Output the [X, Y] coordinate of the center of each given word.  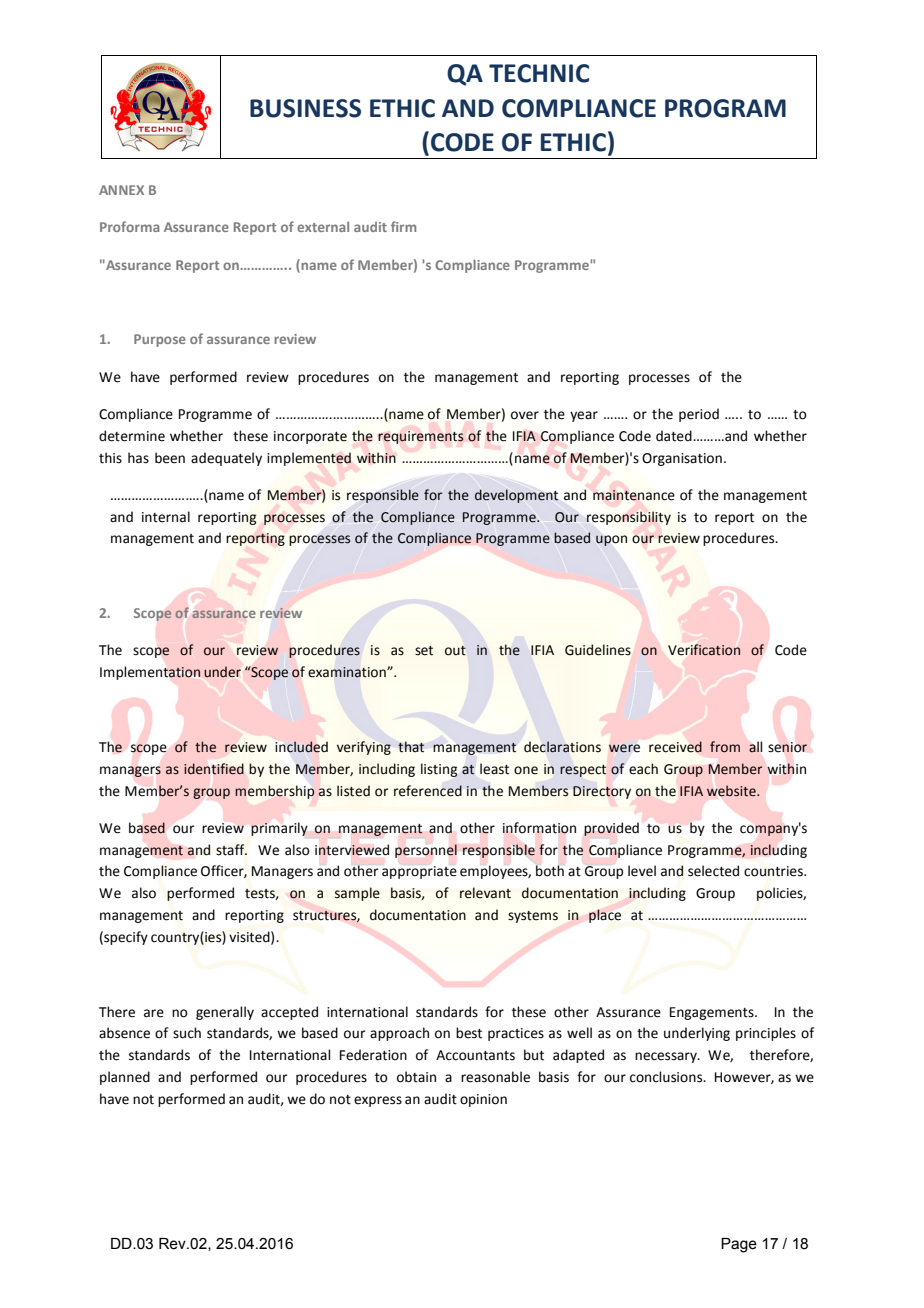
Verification [704, 650]
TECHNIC [539, 73]
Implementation [150, 673]
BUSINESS [305, 108]
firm [403, 226]
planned [125, 1078]
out [455, 651]
